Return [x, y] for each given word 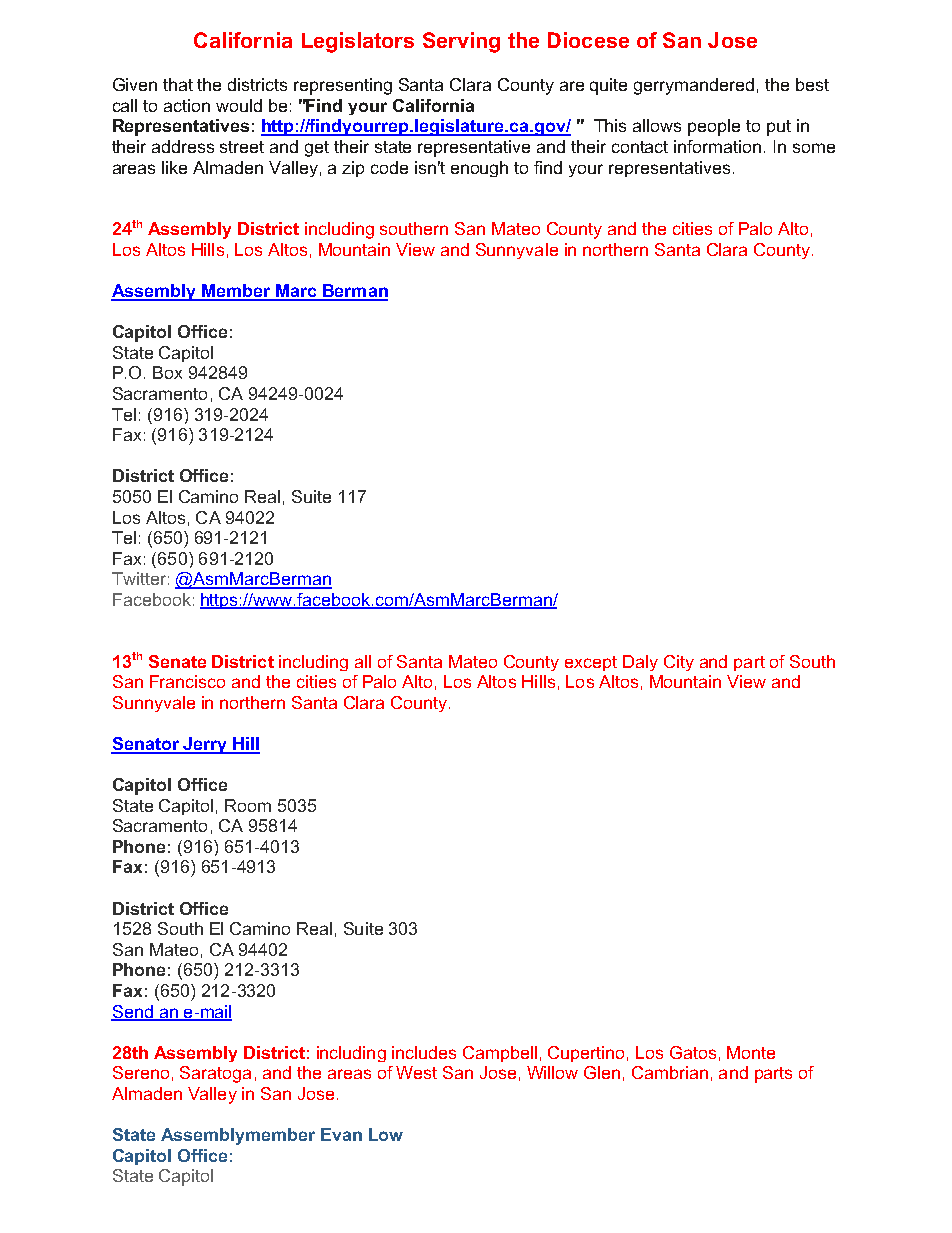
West [416, 1072]
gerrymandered [694, 86]
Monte [751, 1052]
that [178, 84]
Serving [461, 42]
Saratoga [215, 1074]
